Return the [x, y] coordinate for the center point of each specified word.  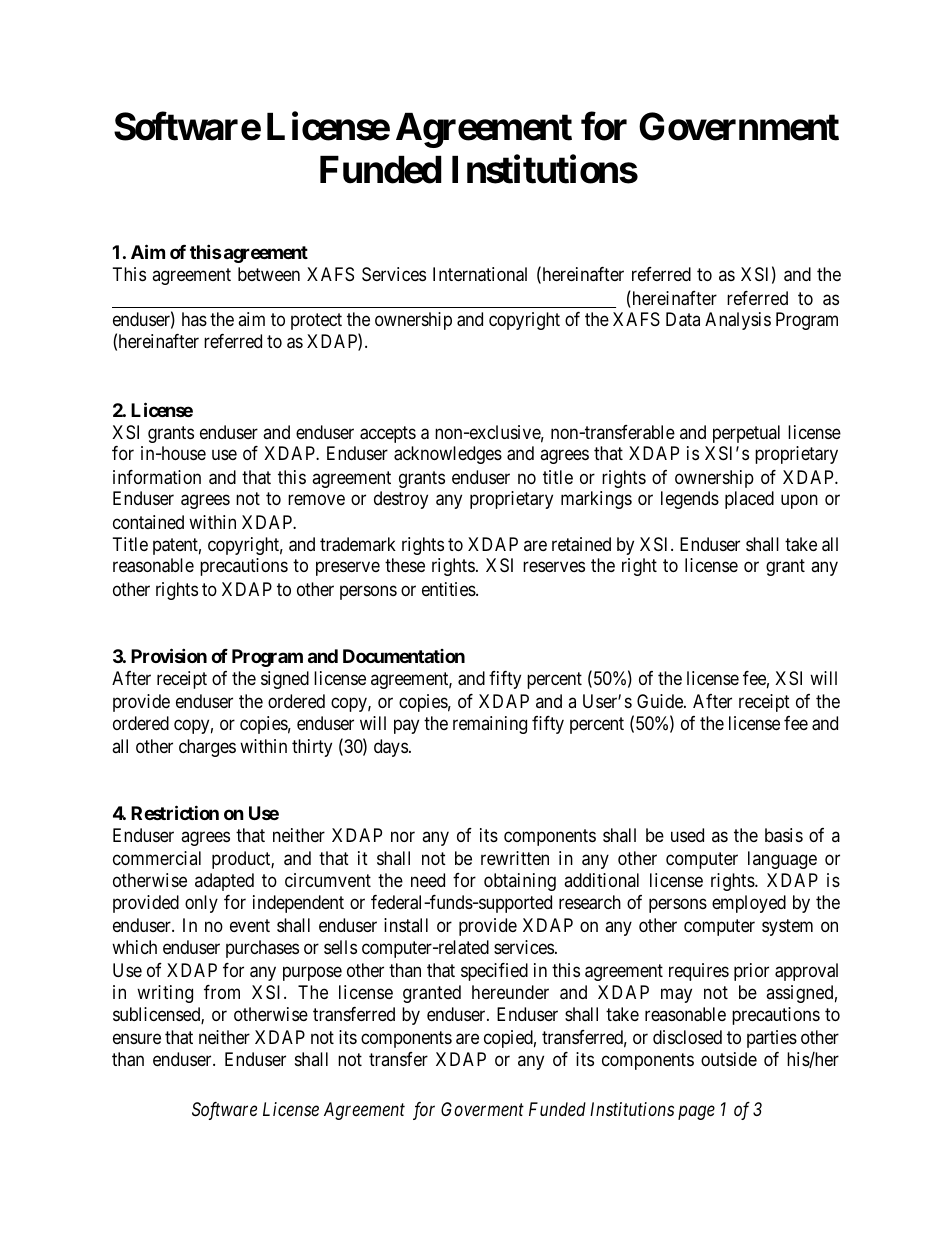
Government [739, 126]
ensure [137, 1039]
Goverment [482, 1109]
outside [729, 1059]
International [480, 274]
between [269, 274]
